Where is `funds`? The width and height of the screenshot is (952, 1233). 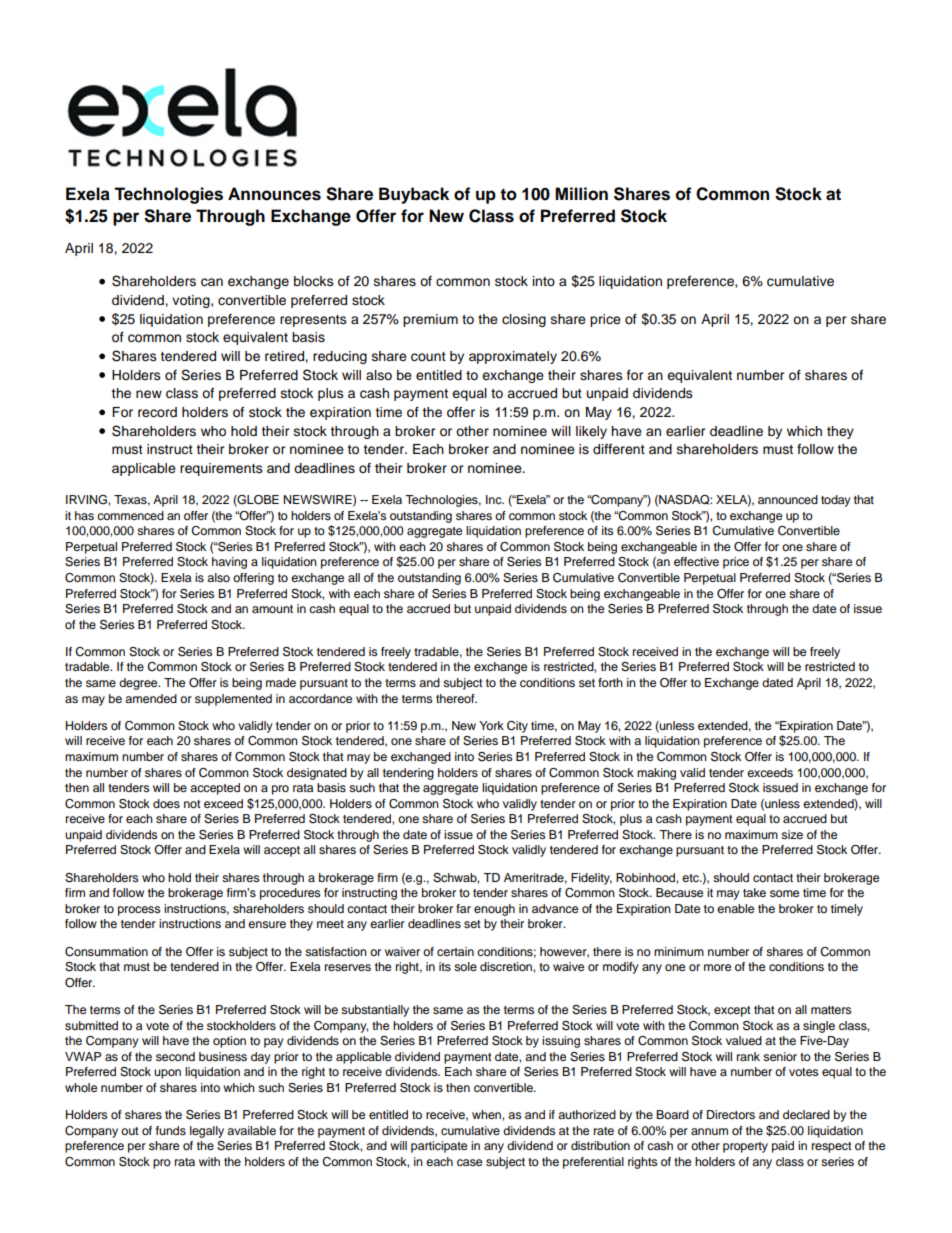 funds is located at coordinates (171, 1130).
